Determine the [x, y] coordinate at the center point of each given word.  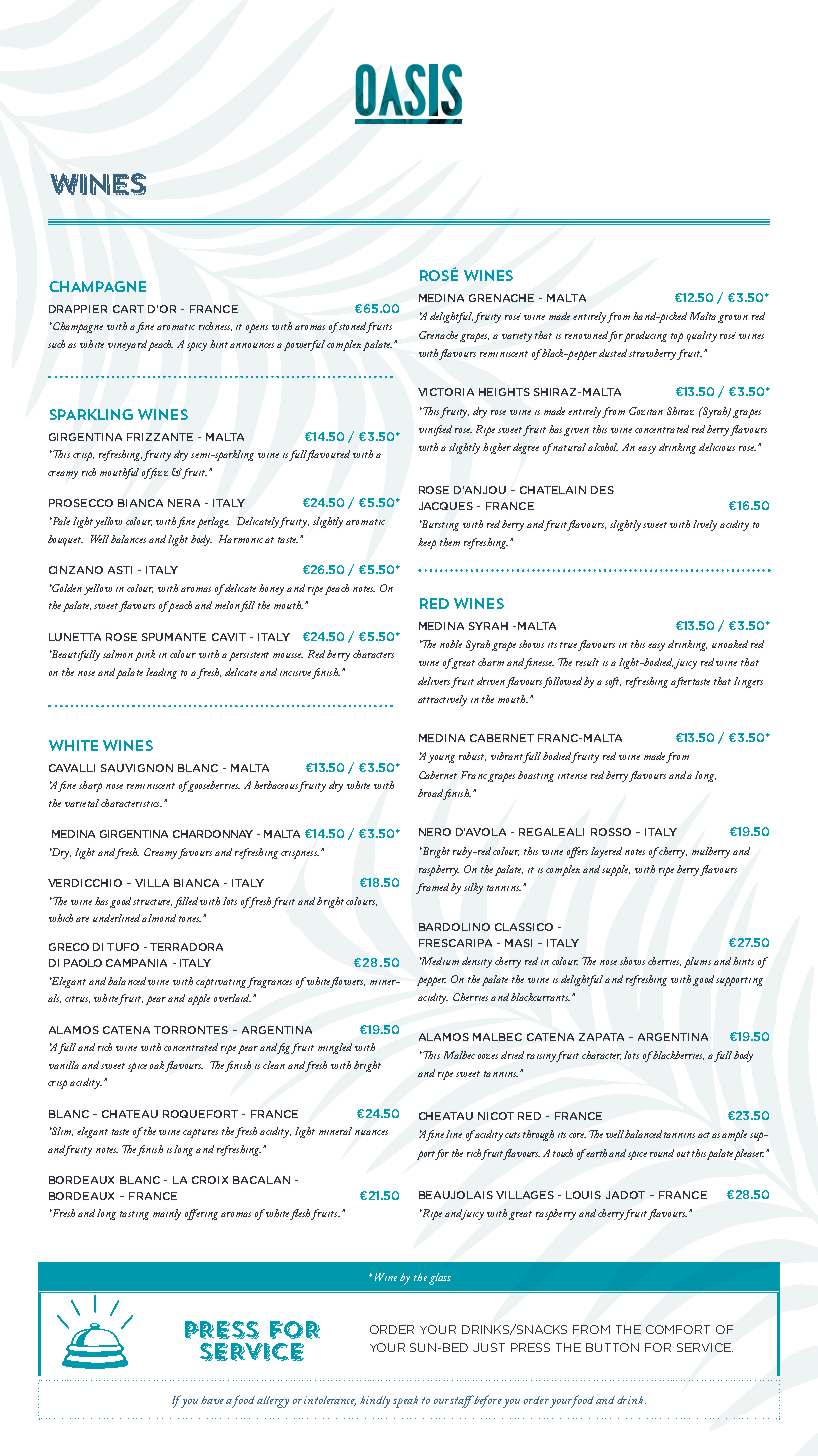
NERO [435, 832]
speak [405, 1402]
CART [128, 309]
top [677, 337]
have [212, 1400]
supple [616, 870]
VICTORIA [446, 392]
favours [195, 853]
